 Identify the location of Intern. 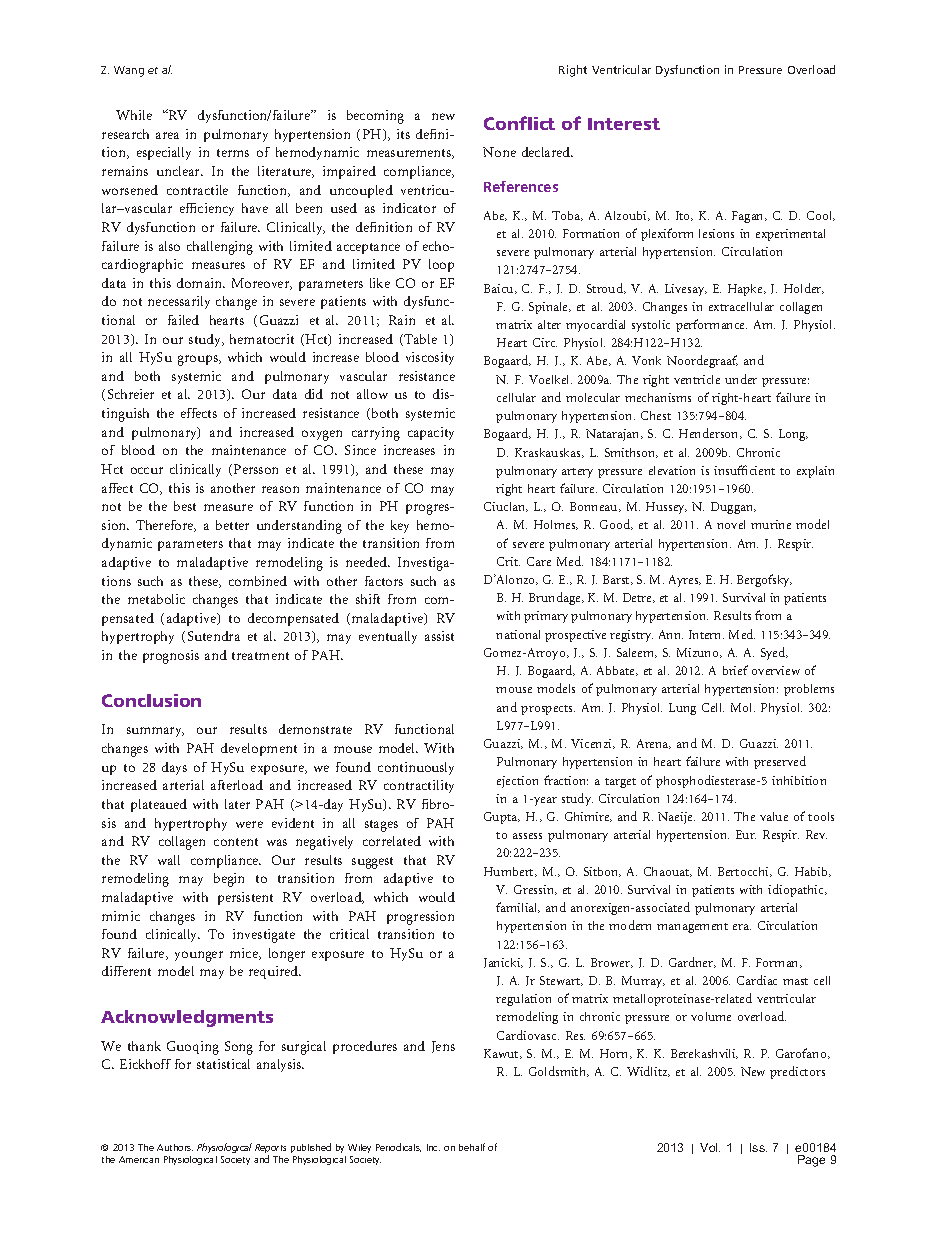
(706, 634).
